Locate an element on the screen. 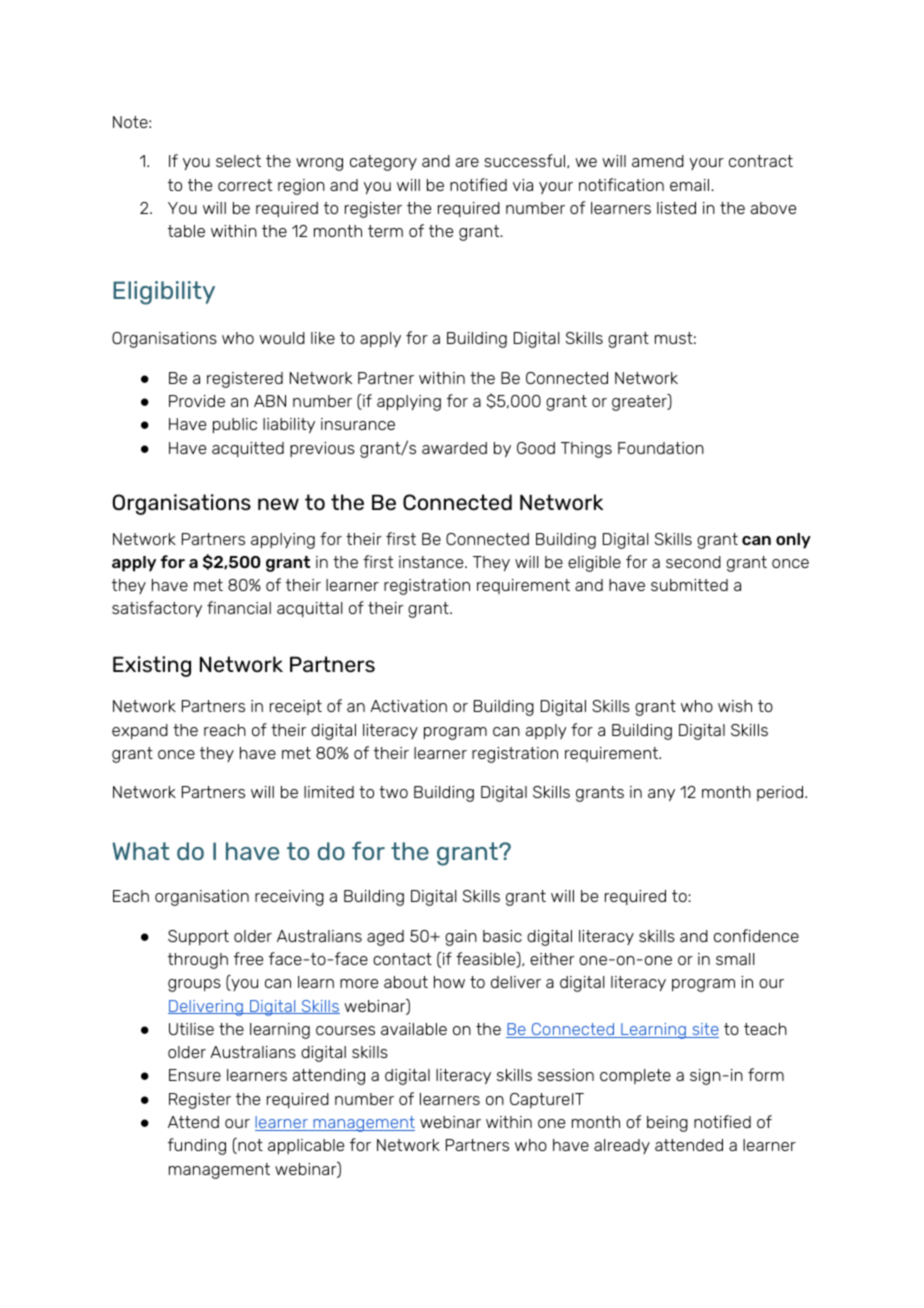  confidence is located at coordinates (756, 935).
